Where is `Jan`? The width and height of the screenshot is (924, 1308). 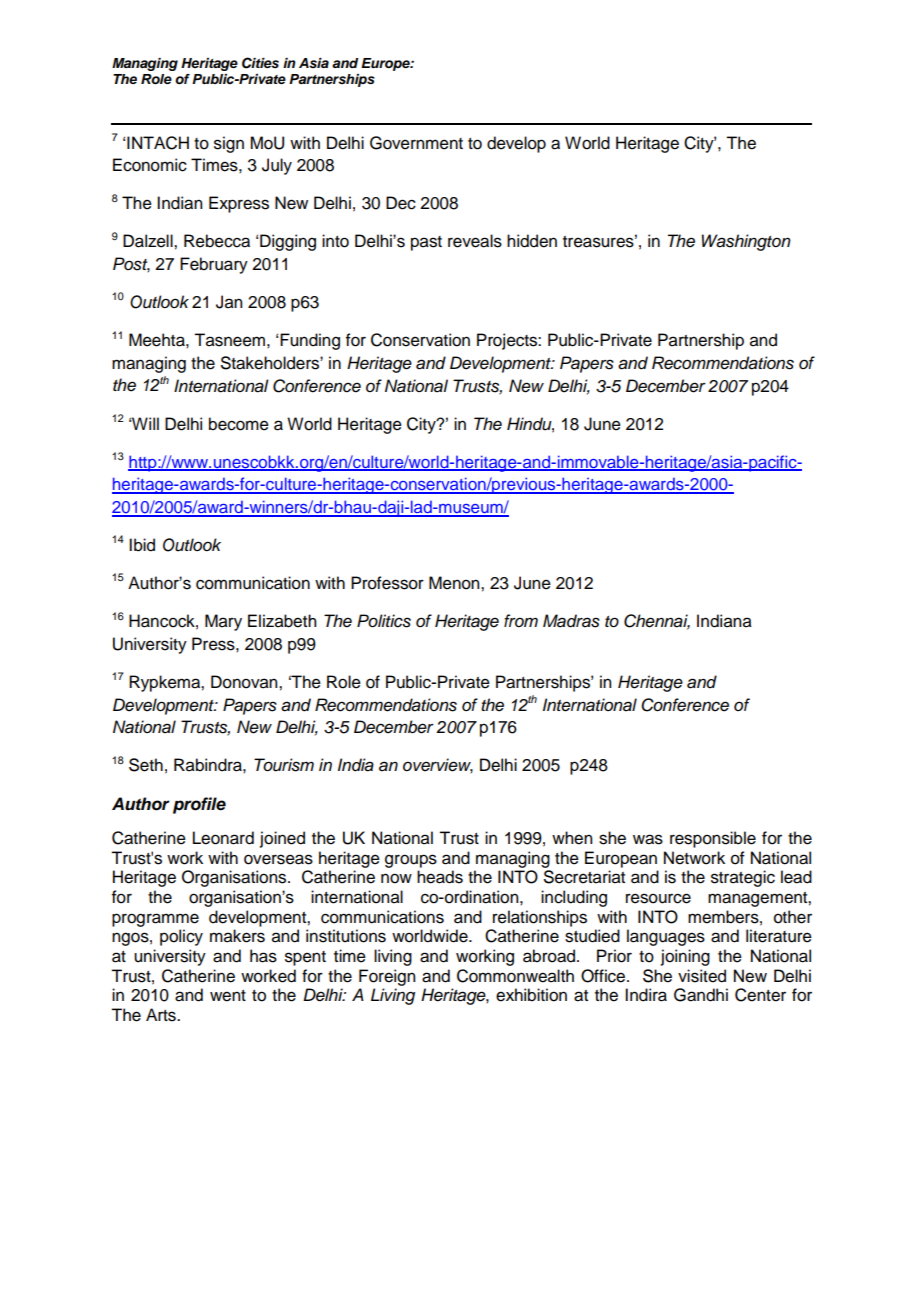 Jan is located at coordinates (229, 302).
